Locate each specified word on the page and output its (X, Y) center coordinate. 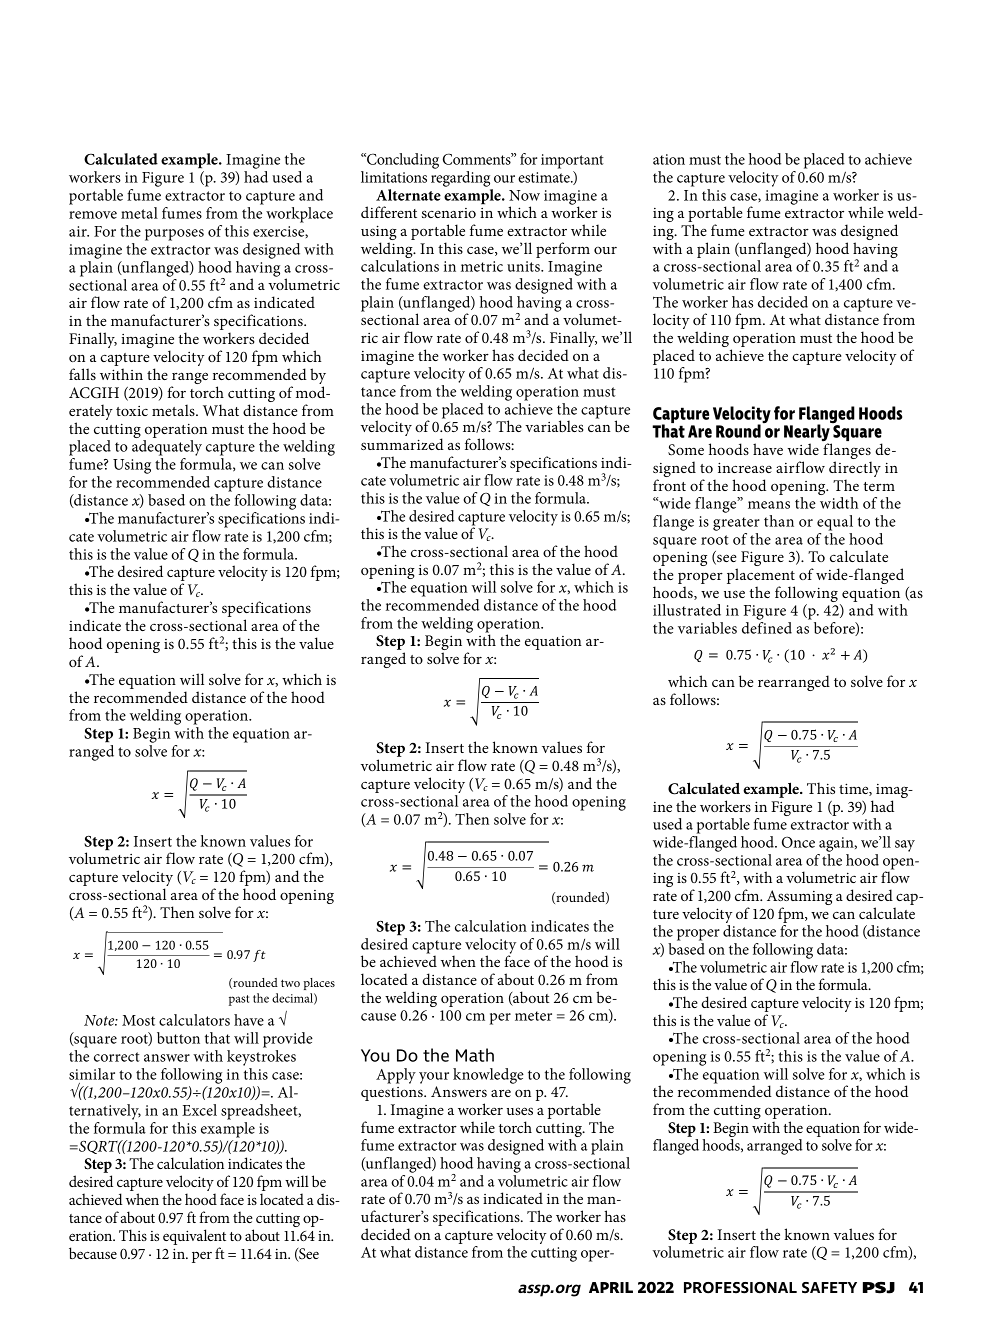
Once (798, 842)
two (290, 983)
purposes (174, 235)
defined (767, 628)
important (572, 161)
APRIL (611, 1287)
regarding (460, 179)
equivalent (194, 1237)
